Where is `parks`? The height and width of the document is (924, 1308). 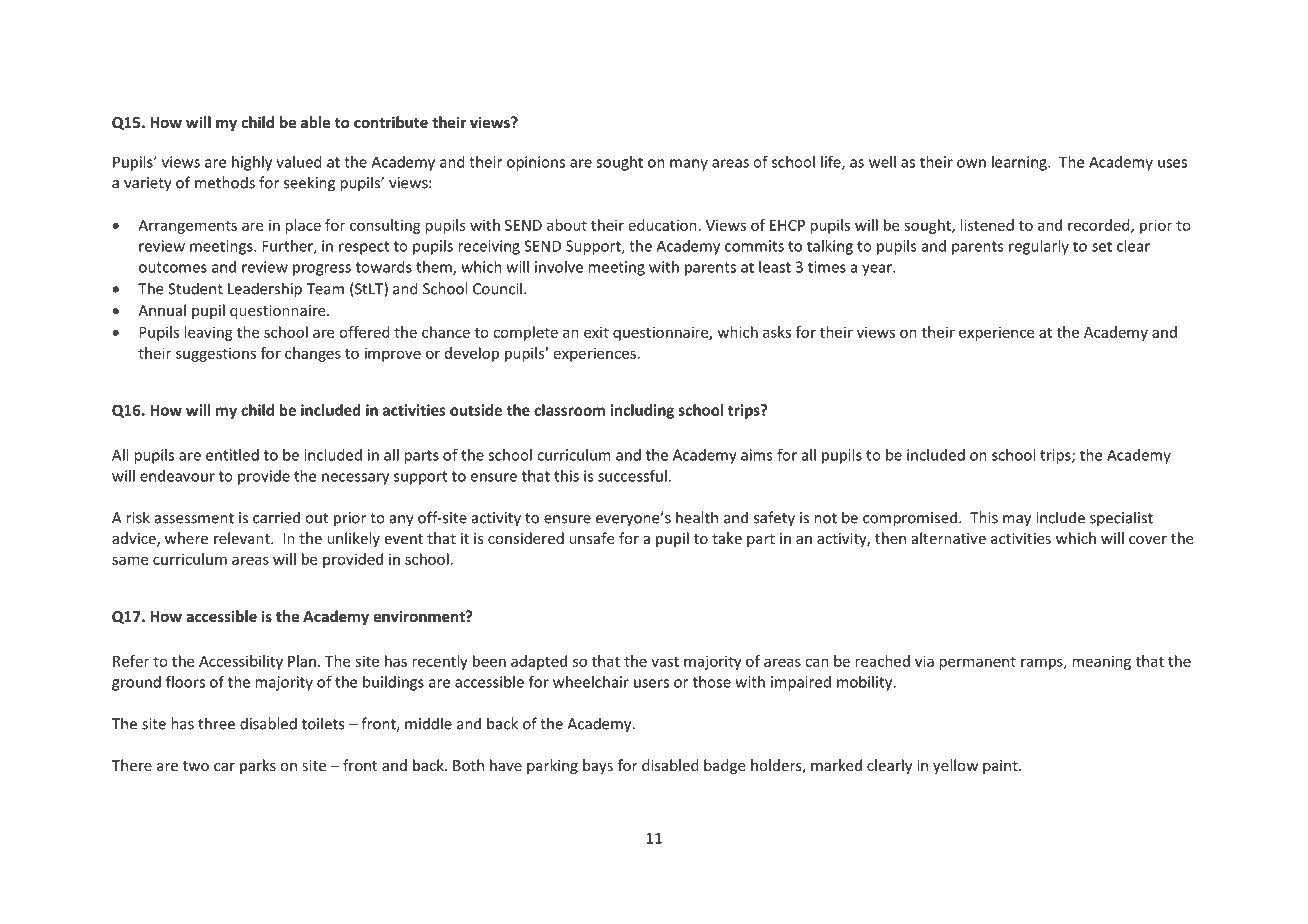 parks is located at coordinates (258, 766).
